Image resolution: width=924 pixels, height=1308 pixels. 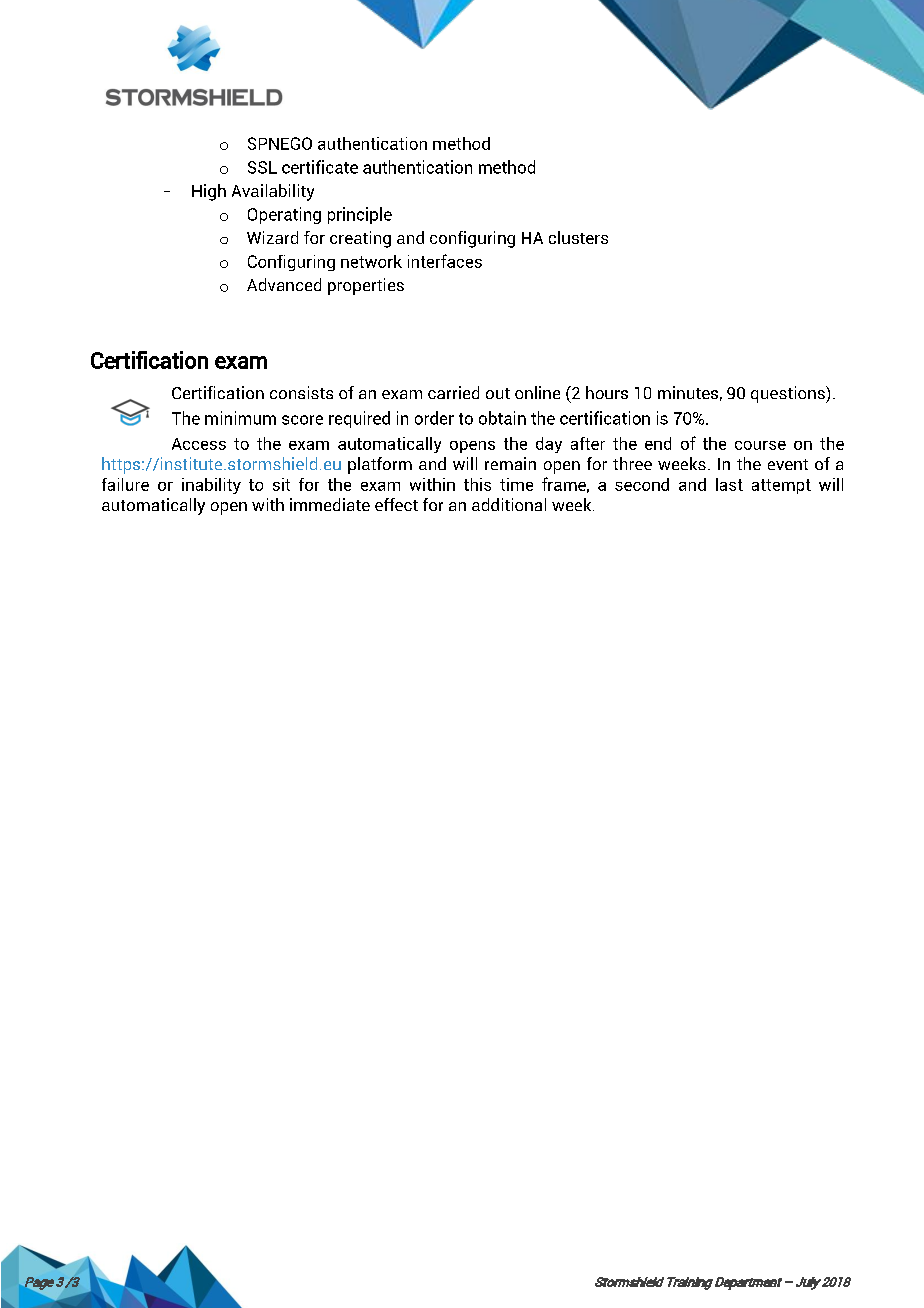 What do you see at coordinates (789, 394) in the screenshot?
I see `questions` at bounding box center [789, 394].
